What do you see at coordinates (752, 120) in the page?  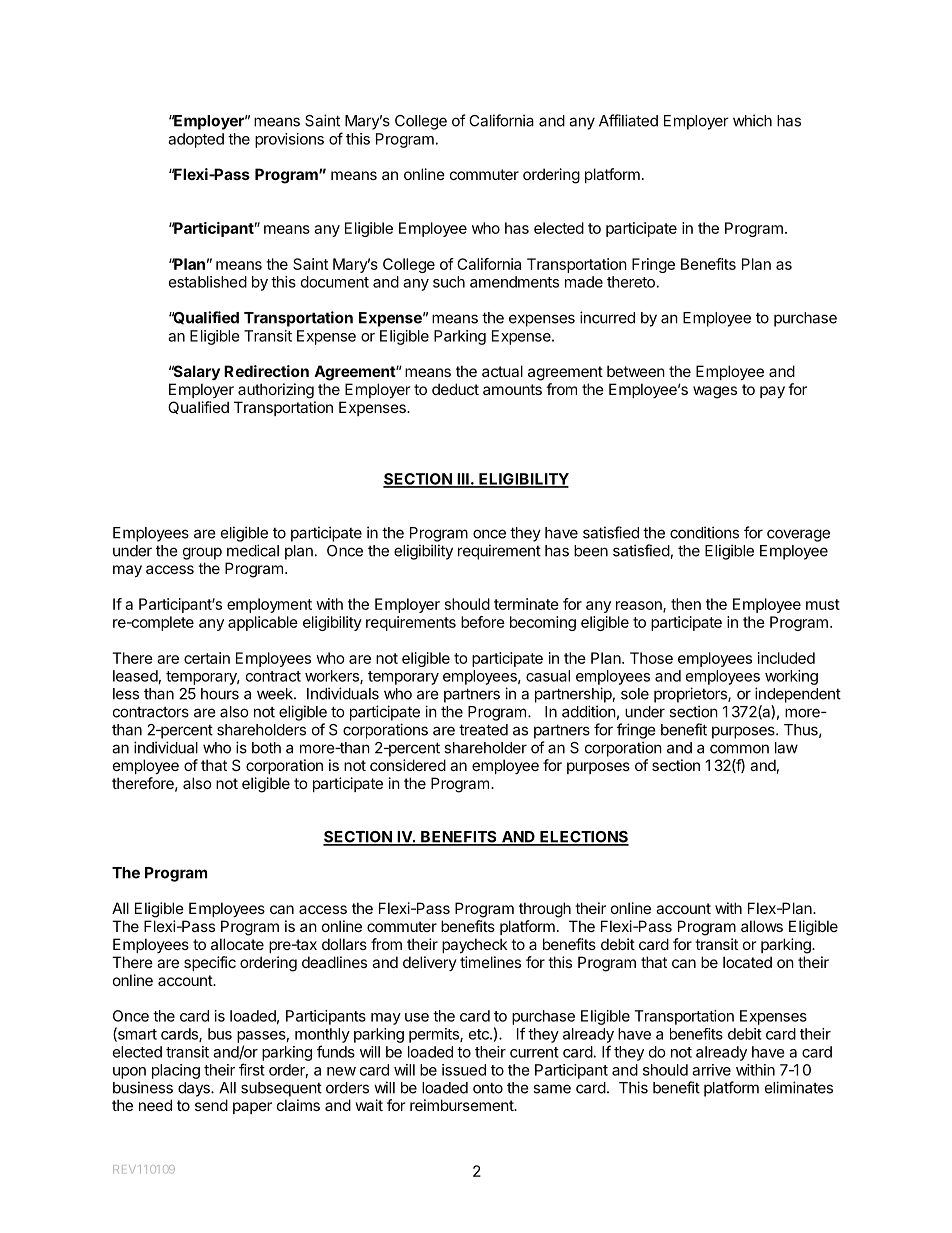 I see `which` at bounding box center [752, 120].
